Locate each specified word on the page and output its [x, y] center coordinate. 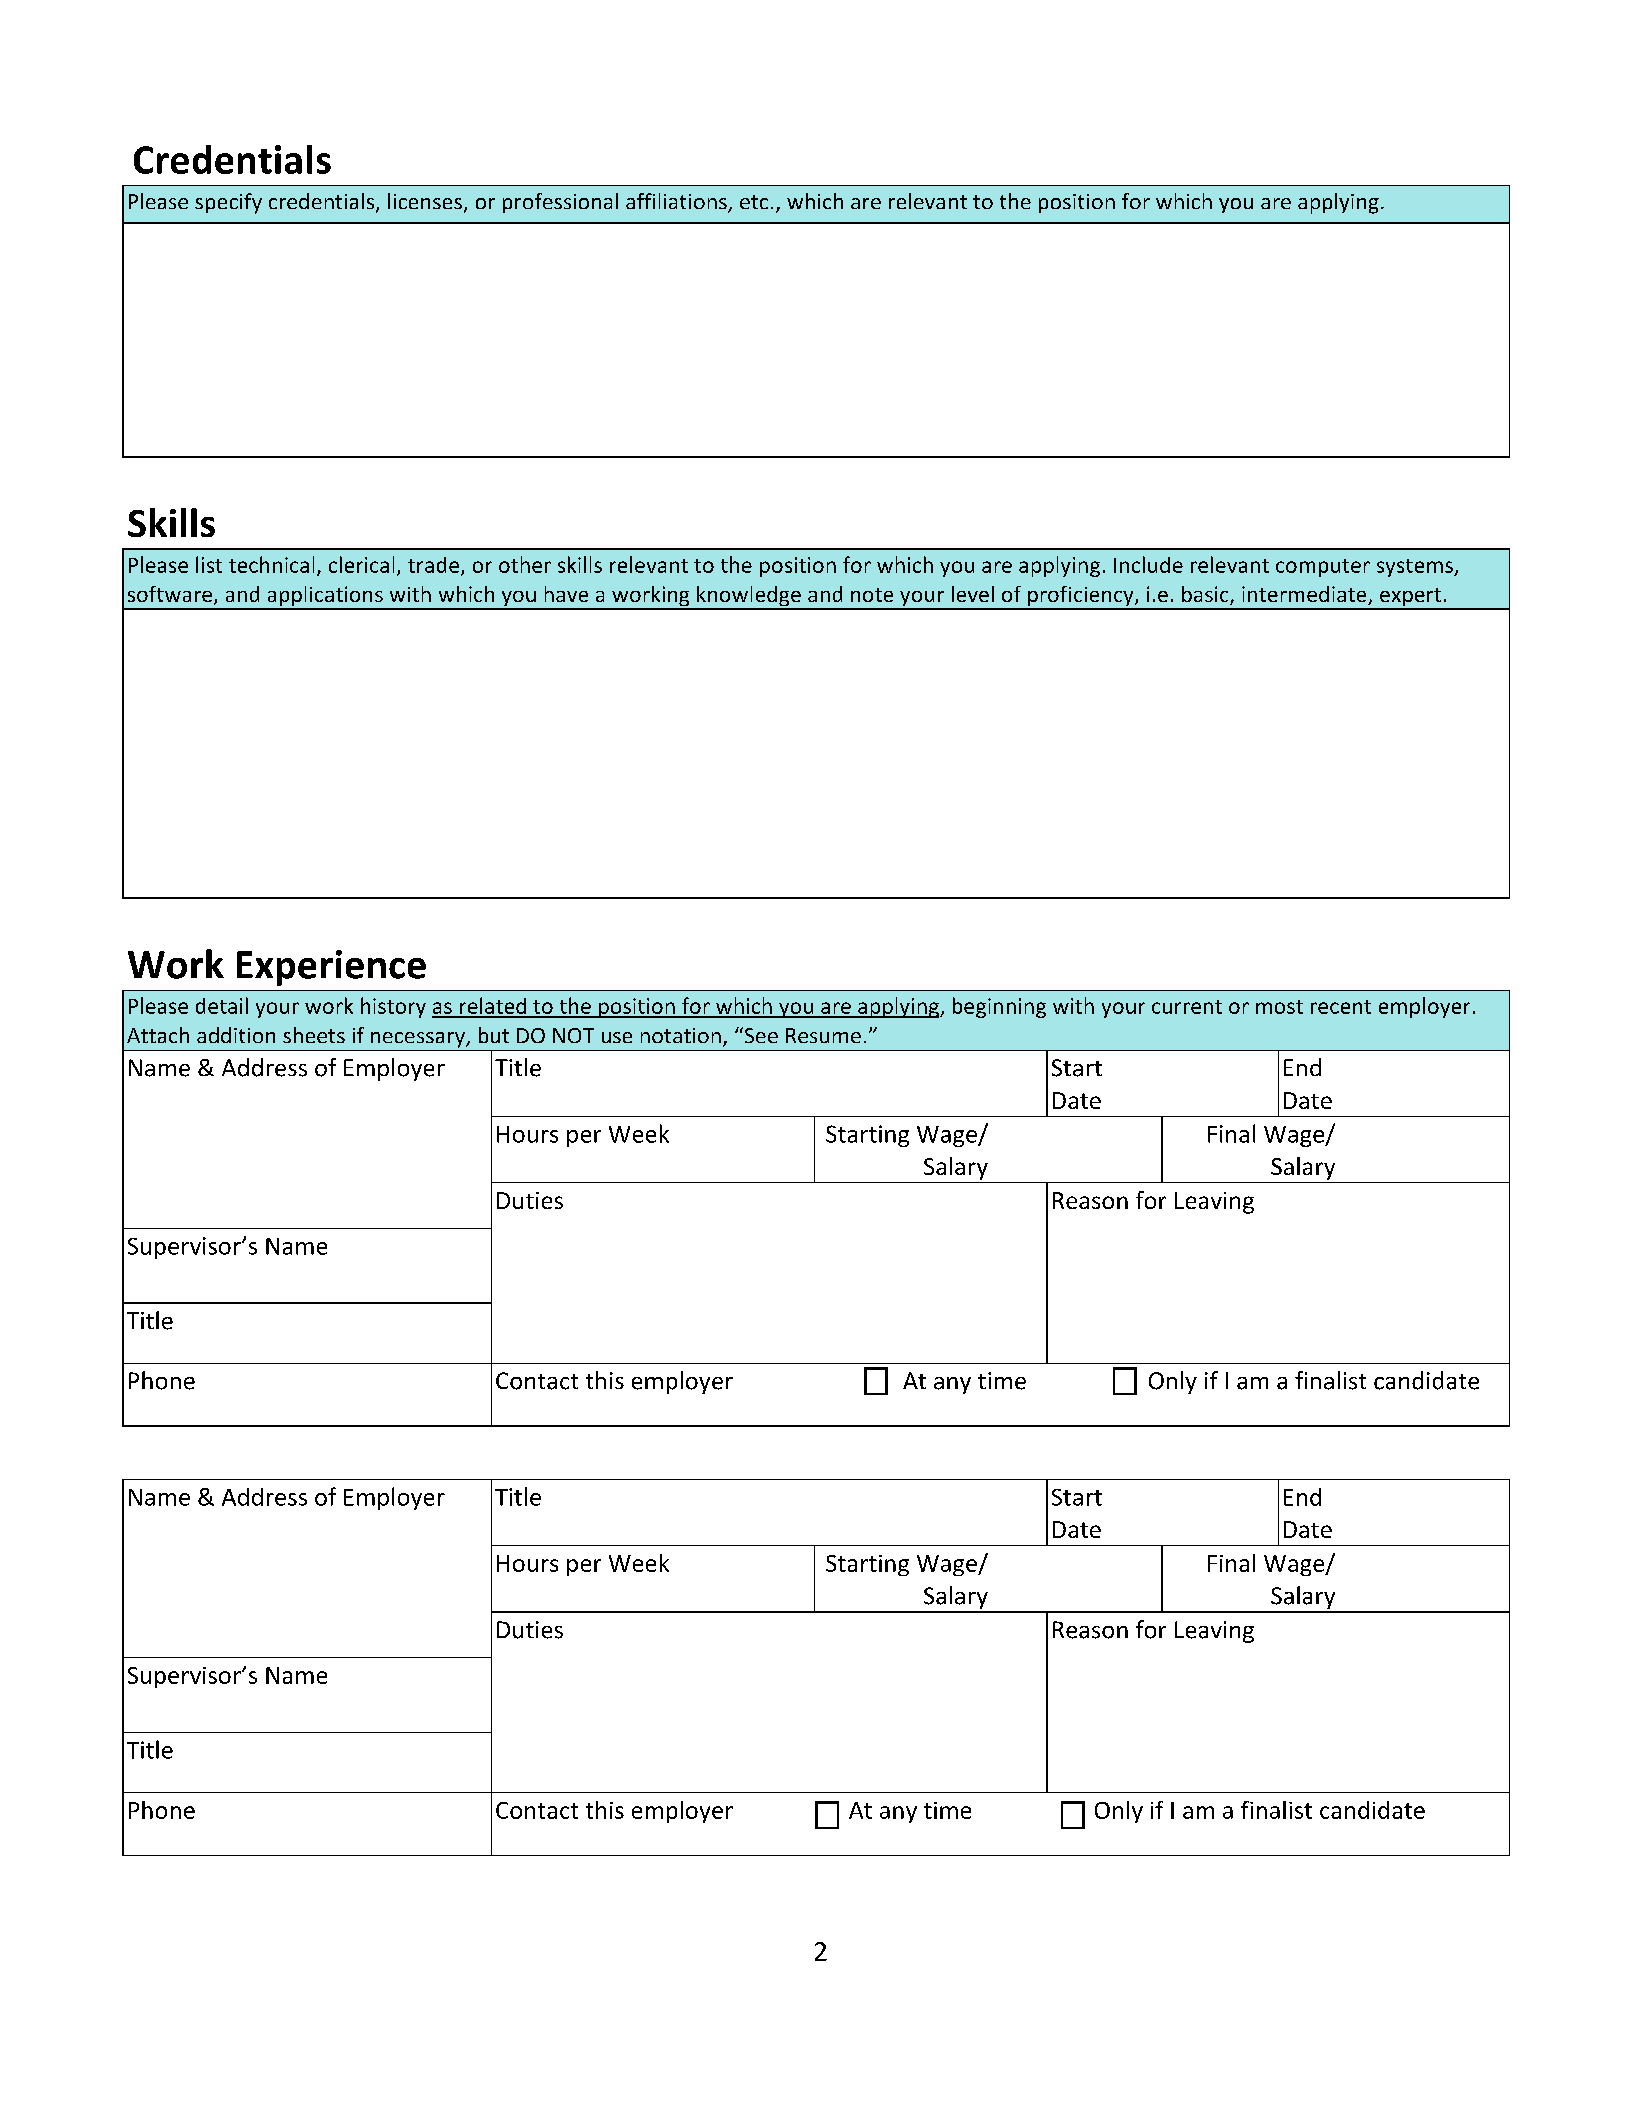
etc [754, 202]
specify [228, 203]
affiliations [677, 202]
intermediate [1305, 595]
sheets [314, 1035]
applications [325, 597]
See [760, 1035]
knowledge [749, 597]
